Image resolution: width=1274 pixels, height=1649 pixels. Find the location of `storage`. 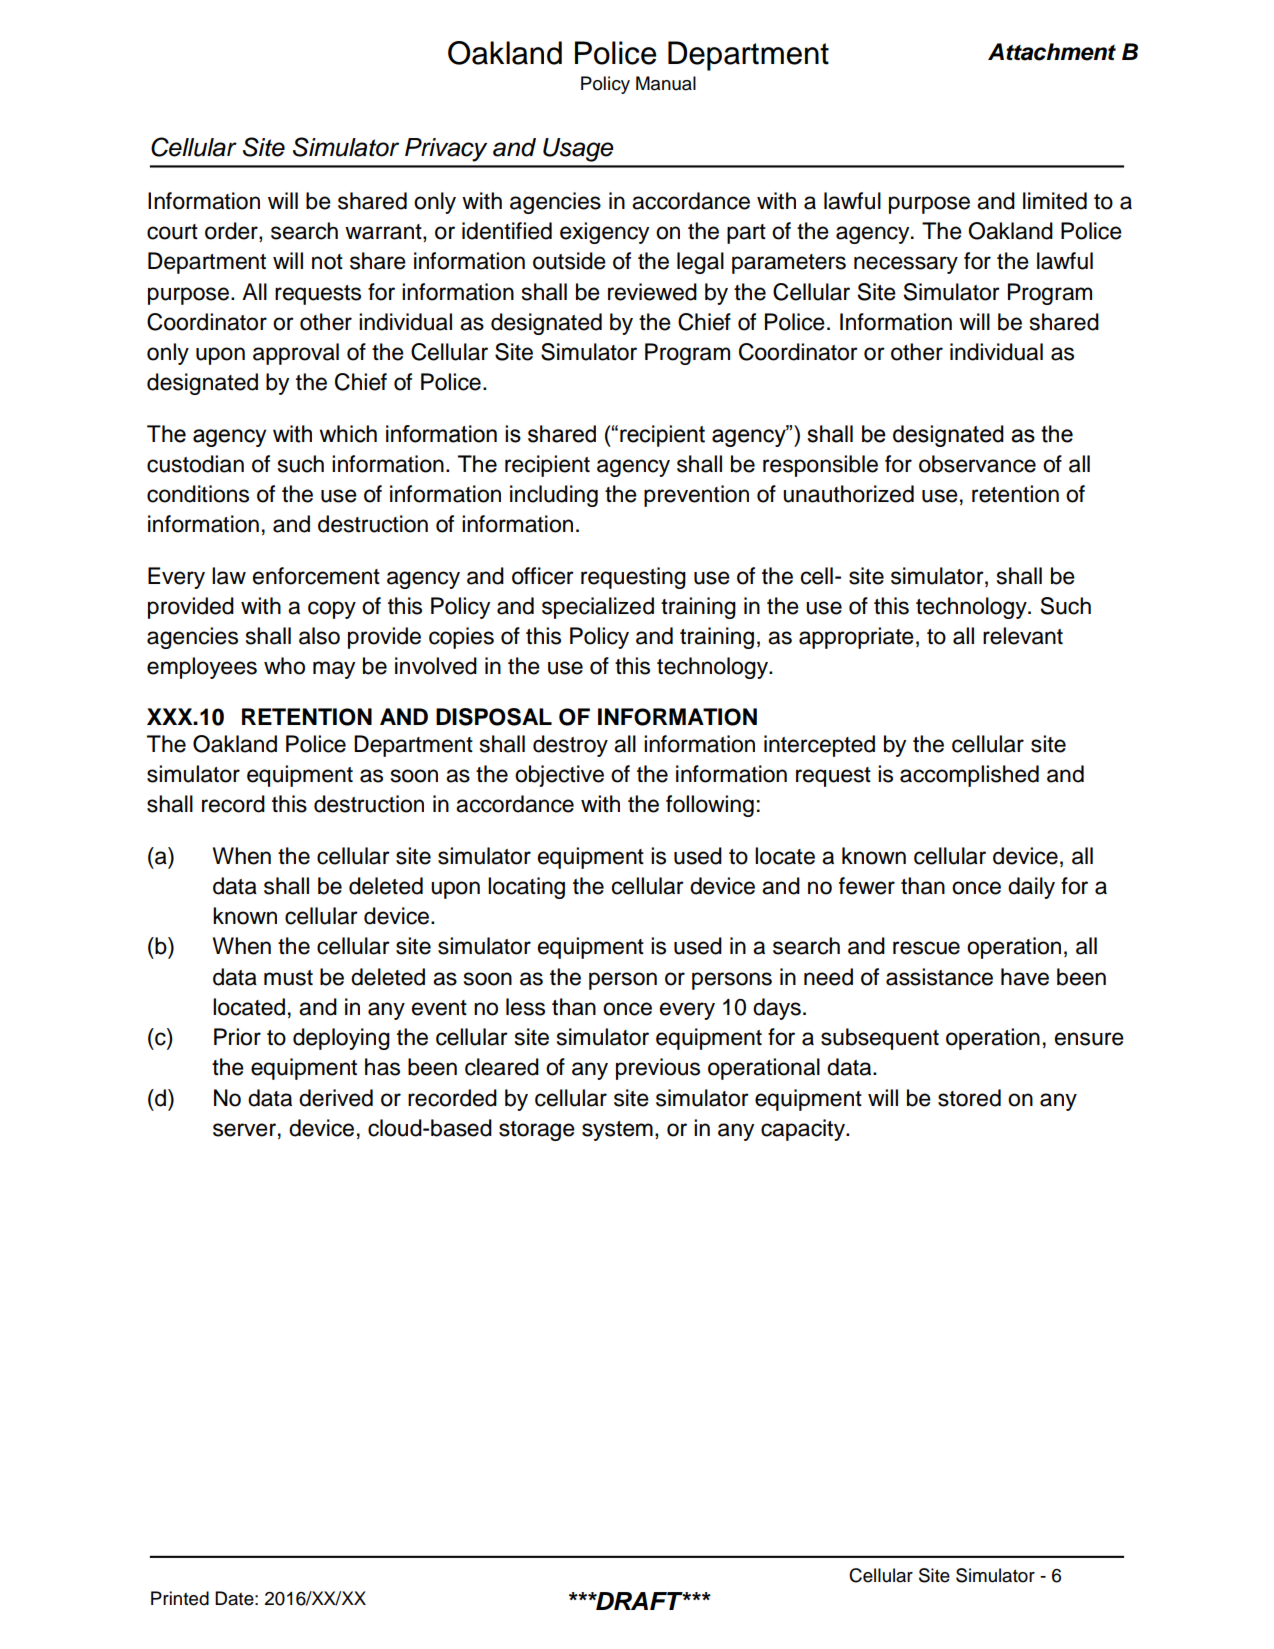

storage is located at coordinates (537, 1131).
